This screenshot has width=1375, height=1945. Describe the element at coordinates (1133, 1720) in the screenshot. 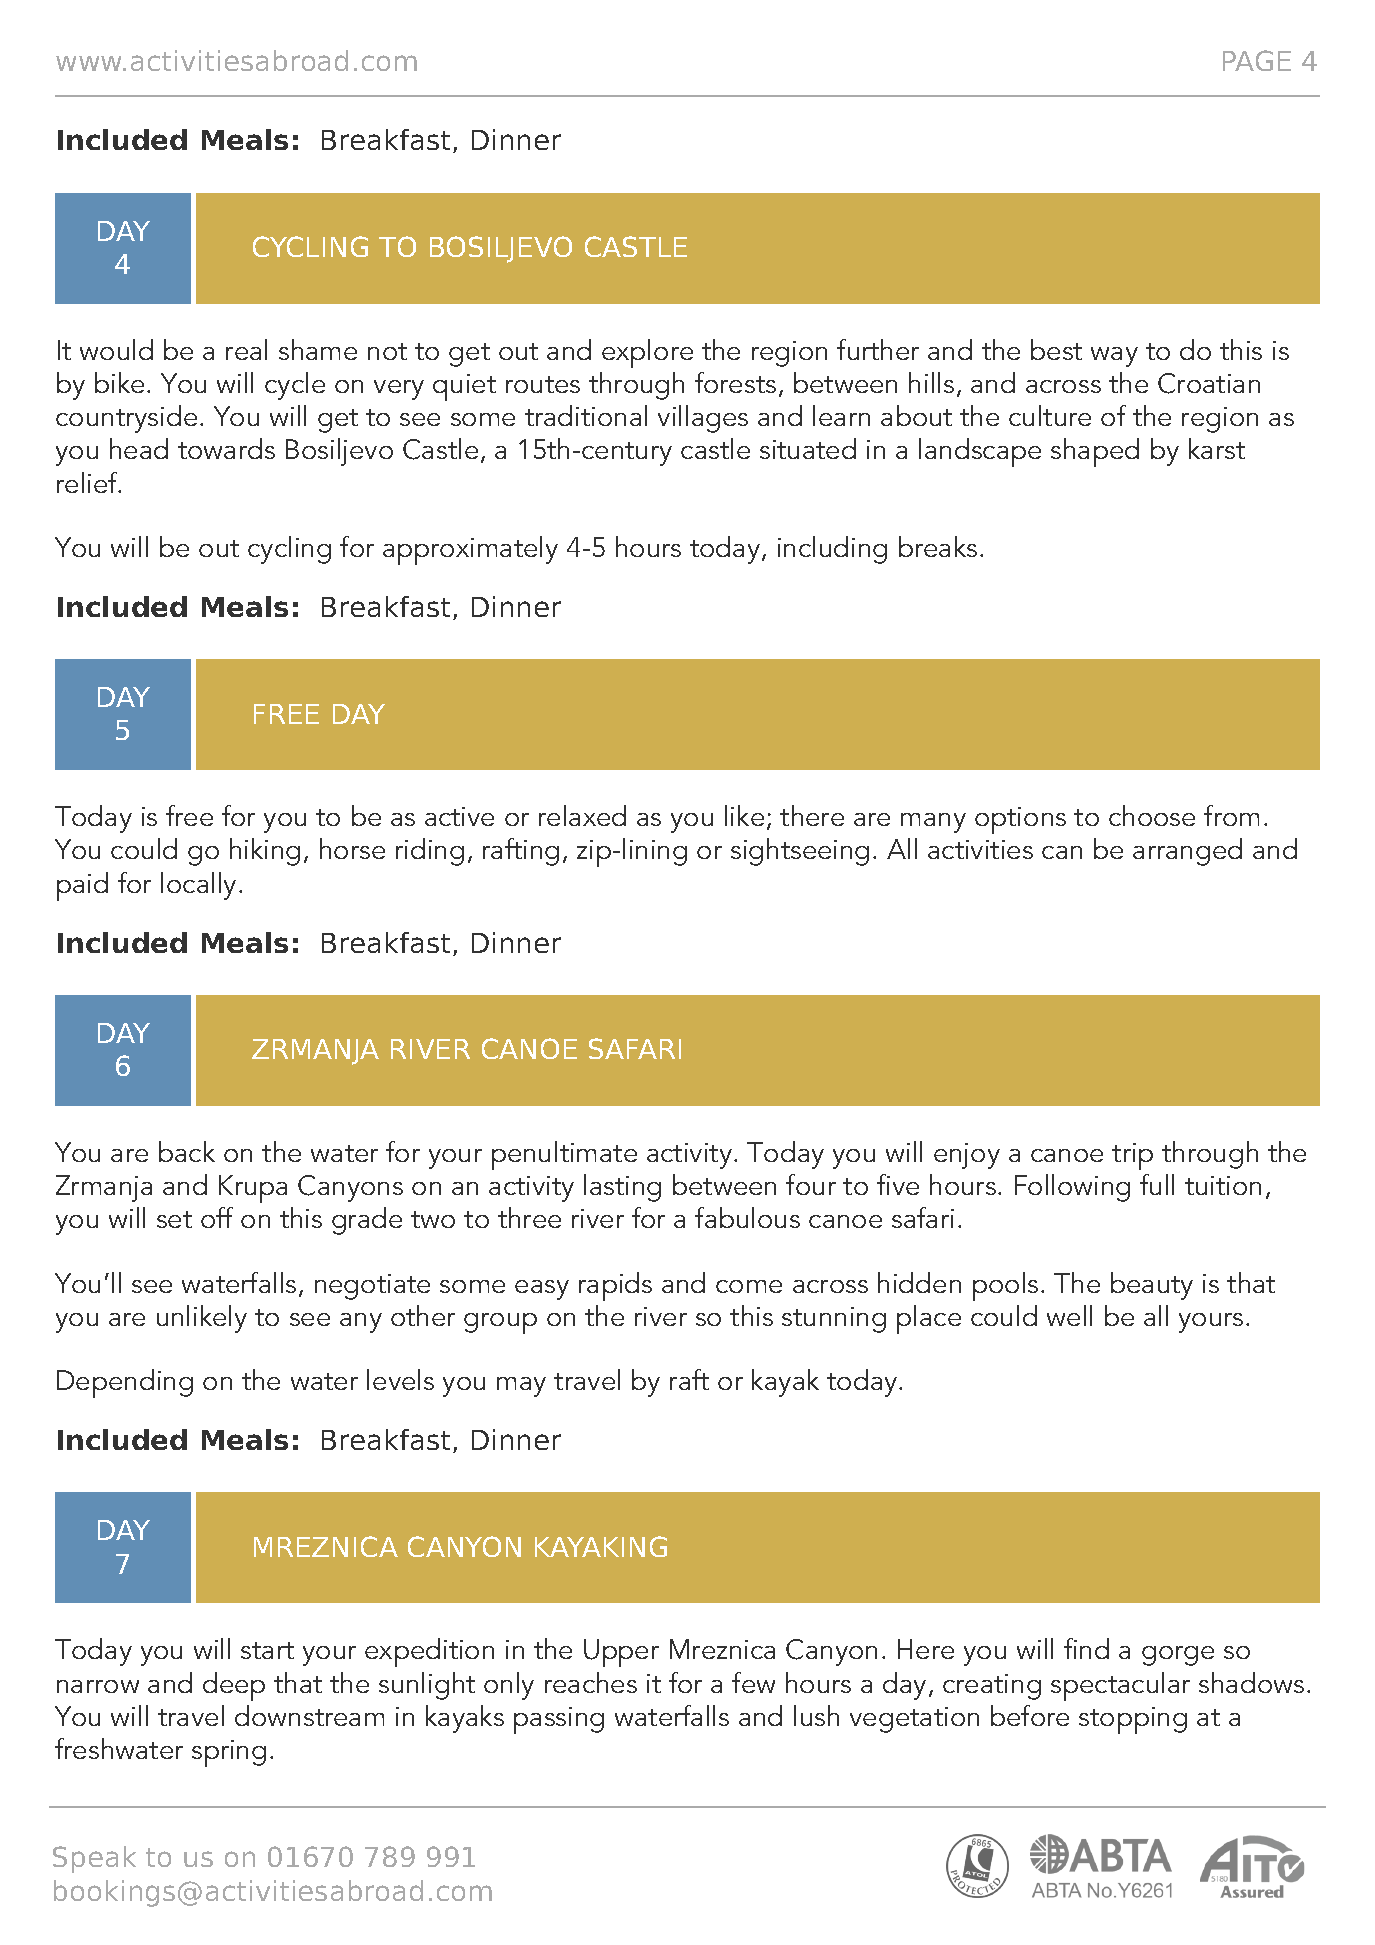

I see `stopping` at that location.
